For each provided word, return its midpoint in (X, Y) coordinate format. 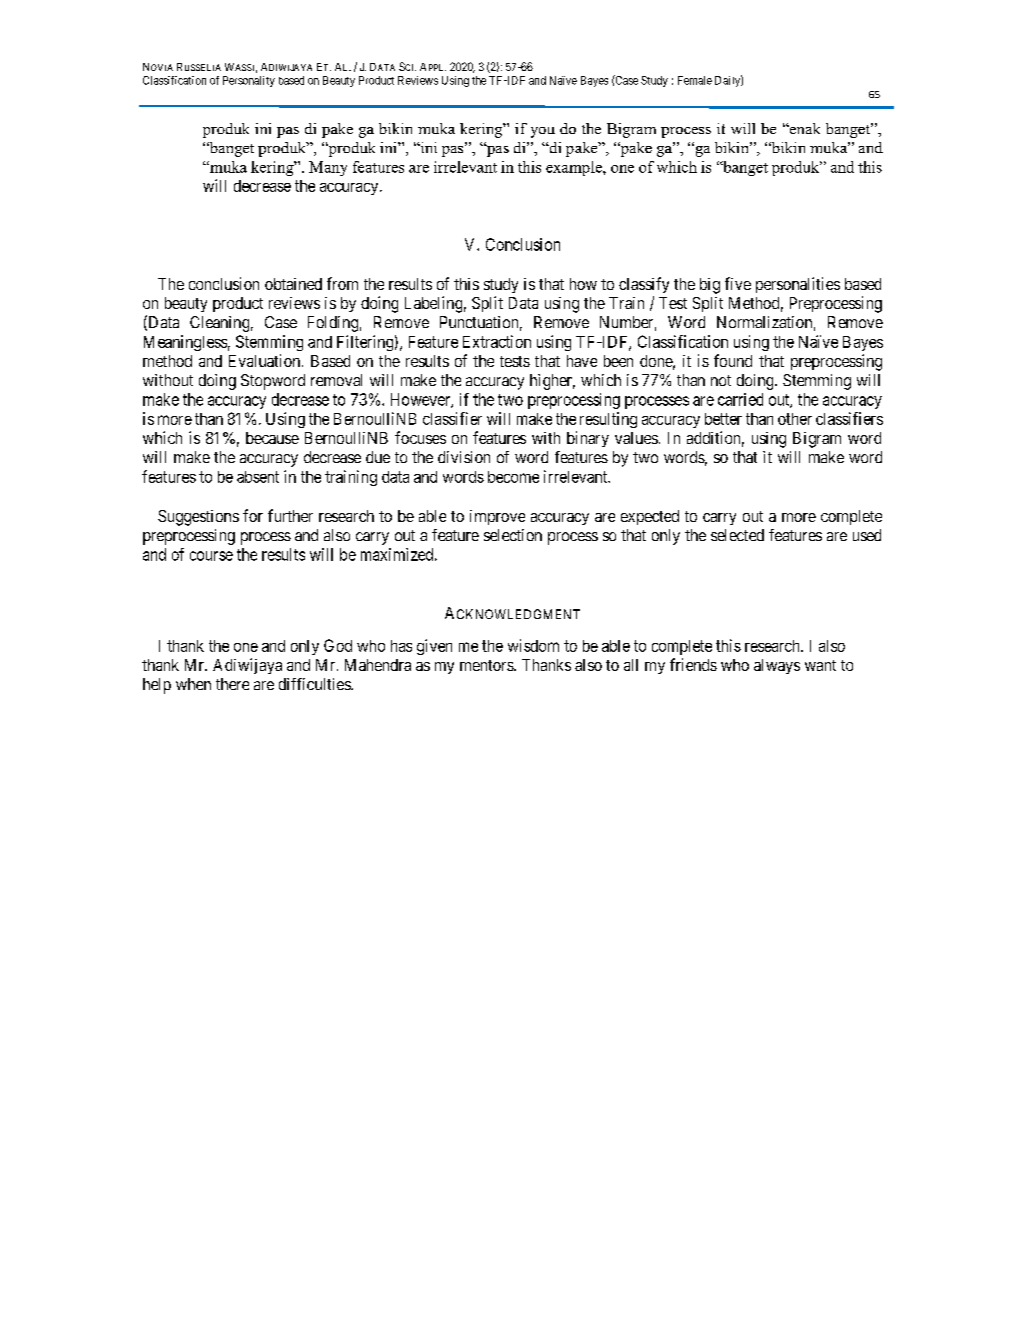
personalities (798, 285)
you (543, 132)
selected (737, 535)
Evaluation (264, 360)
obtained (293, 284)
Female (695, 80)
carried (740, 399)
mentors (487, 665)
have (582, 361)
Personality (249, 81)
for (253, 515)
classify (644, 285)
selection (513, 535)
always (777, 666)
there (232, 684)
